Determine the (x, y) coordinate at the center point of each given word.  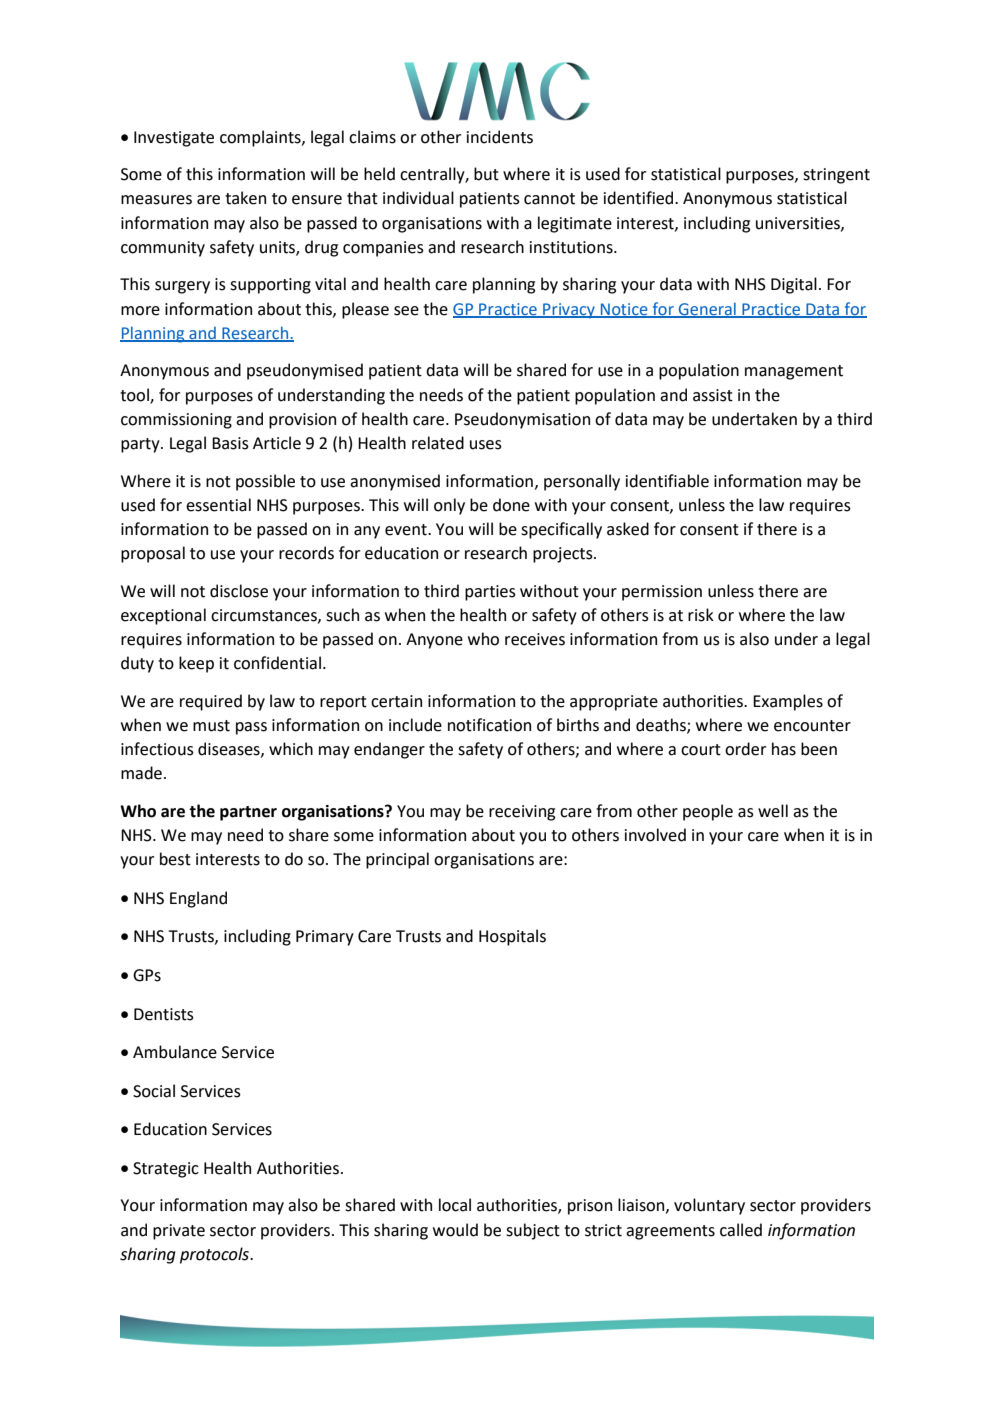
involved (655, 835)
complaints (261, 138)
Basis (230, 443)
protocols (215, 1255)
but (486, 174)
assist (713, 395)
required (211, 702)
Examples (788, 702)
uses (486, 445)
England (198, 899)
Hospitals (512, 937)
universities (799, 224)
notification (489, 725)
